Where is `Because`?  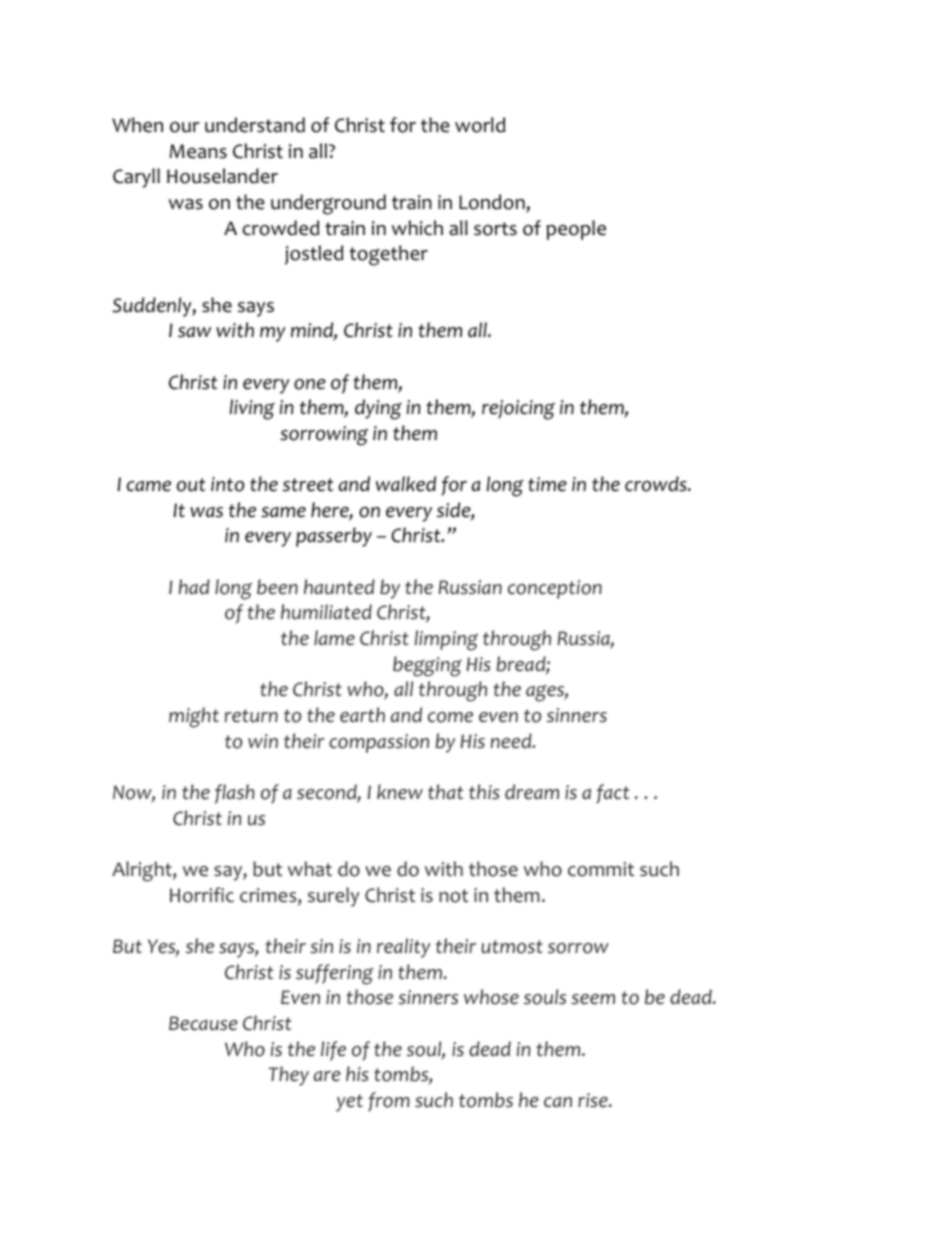 Because is located at coordinates (203, 1023).
